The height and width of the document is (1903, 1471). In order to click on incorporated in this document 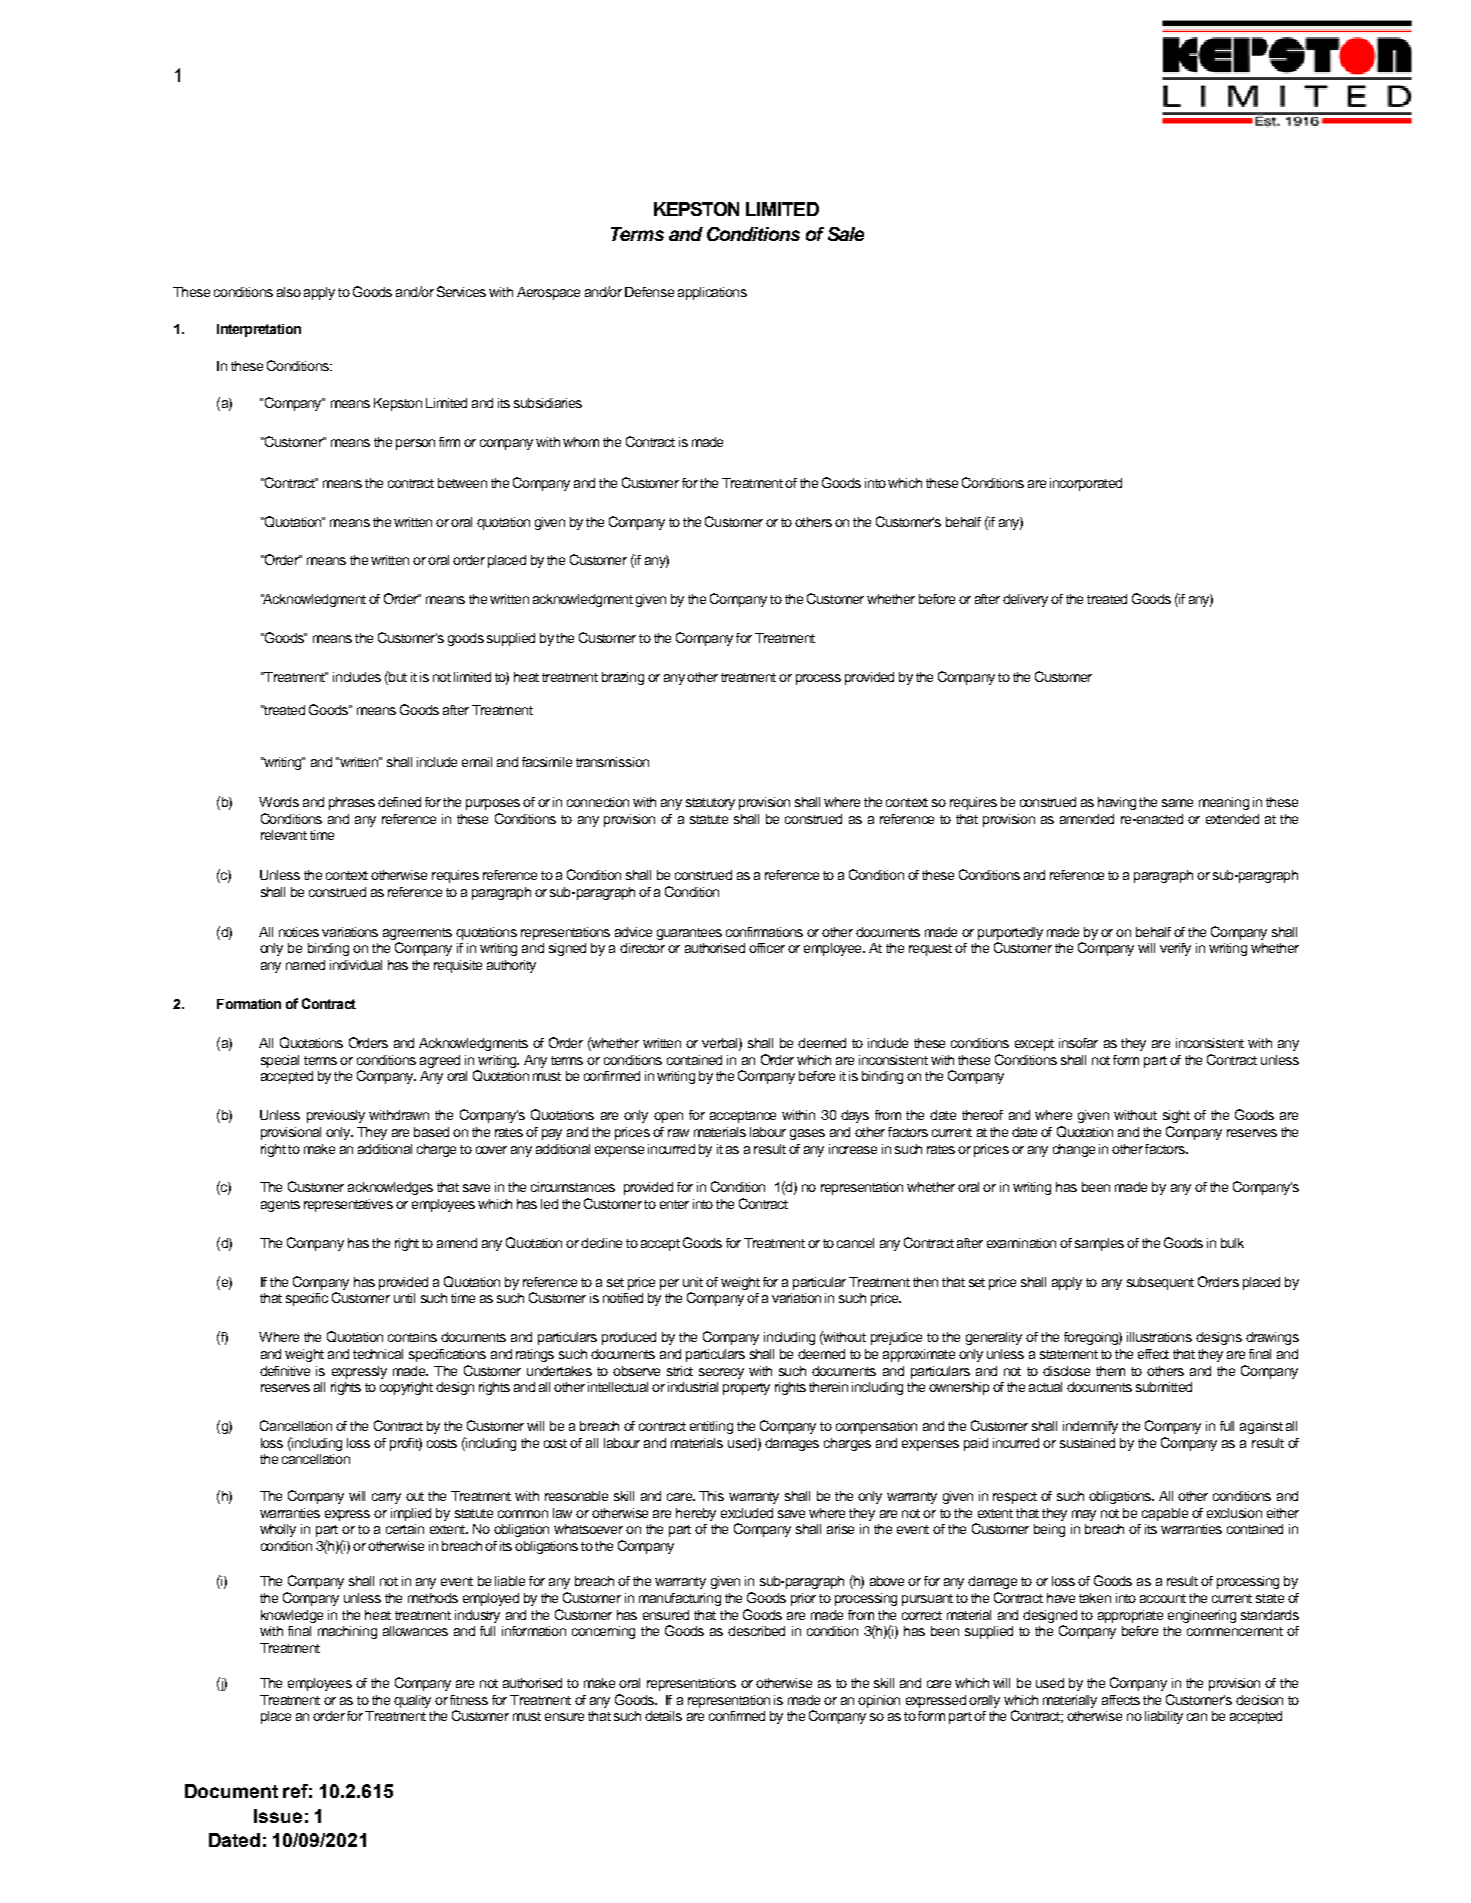, I will do `click(1086, 484)`.
